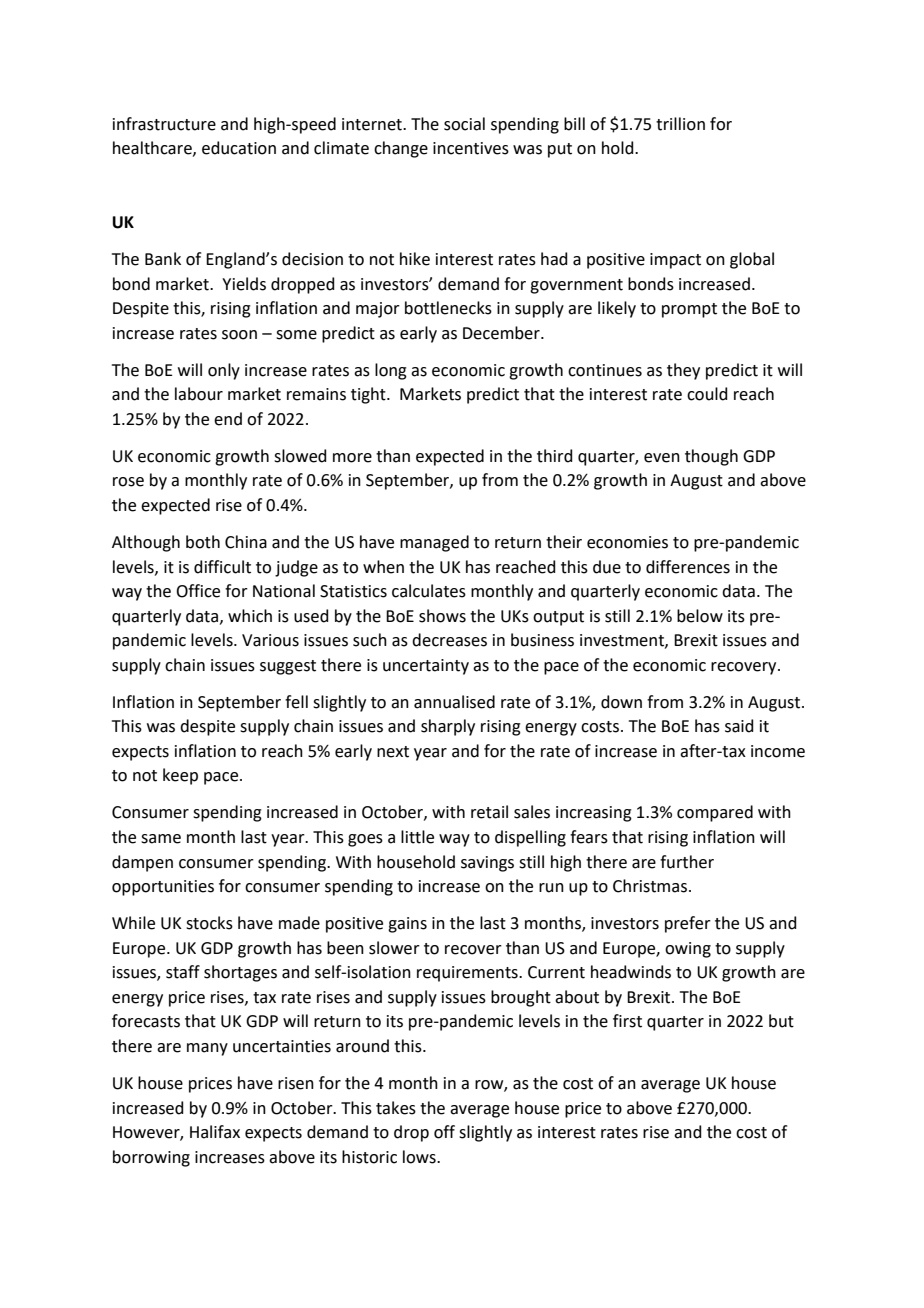  I want to click on lows, so click(420, 1157).
